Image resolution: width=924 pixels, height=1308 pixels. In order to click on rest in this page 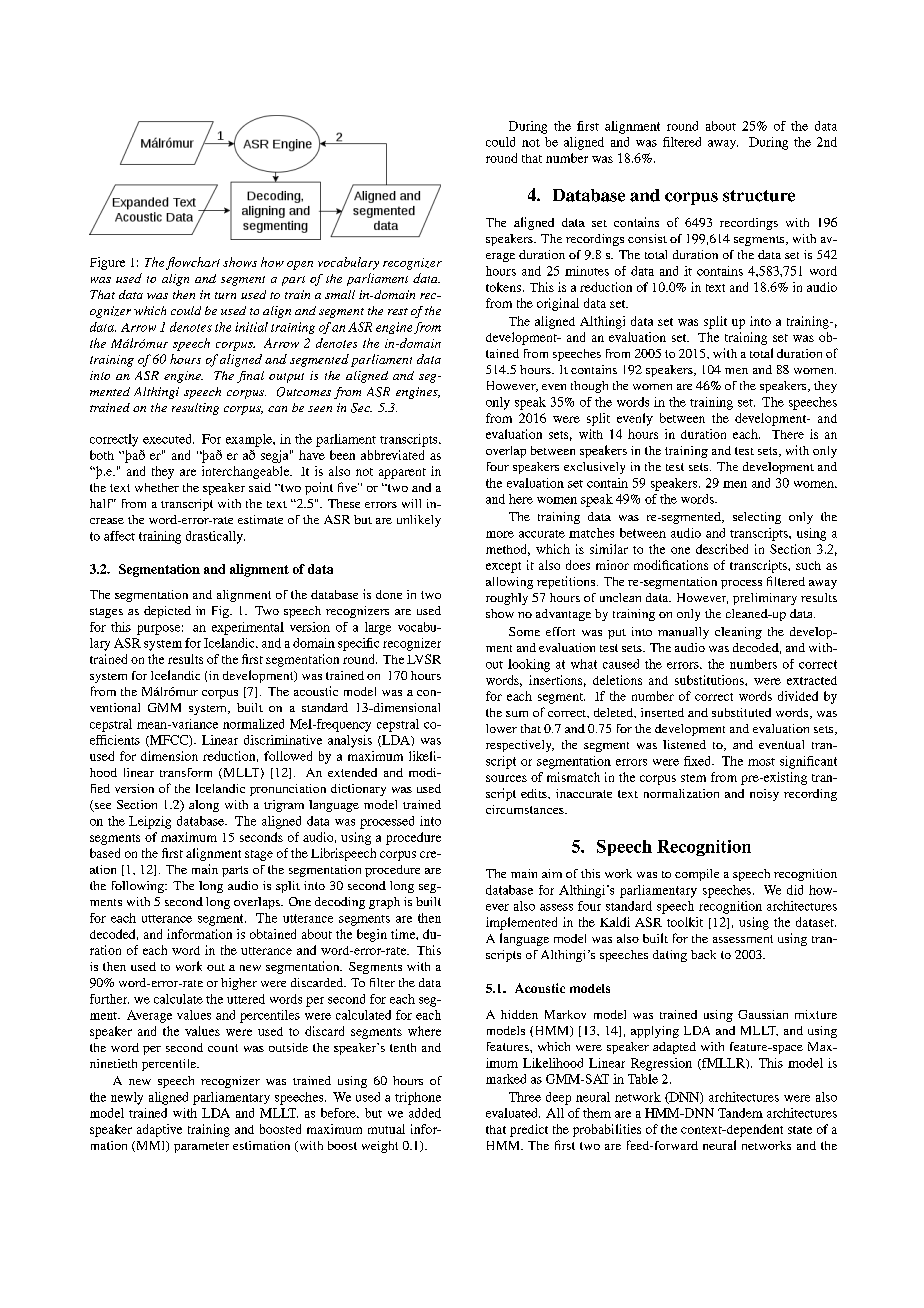, I will do `click(398, 311)`.
